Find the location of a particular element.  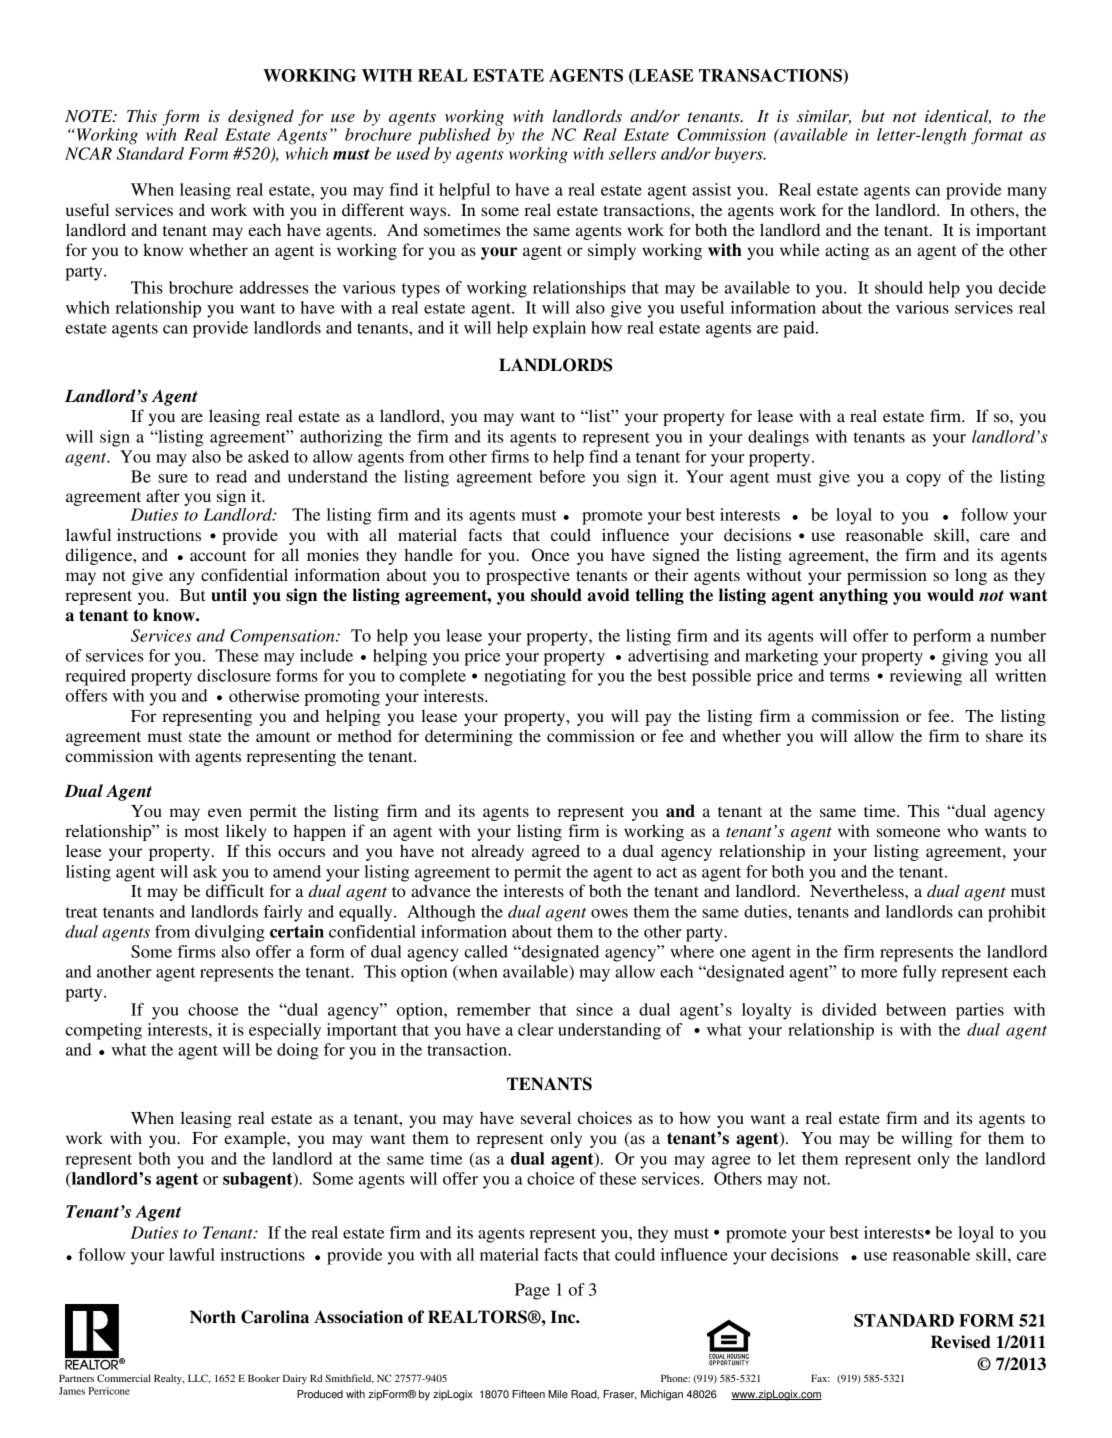

similar is located at coordinates (824, 116).
